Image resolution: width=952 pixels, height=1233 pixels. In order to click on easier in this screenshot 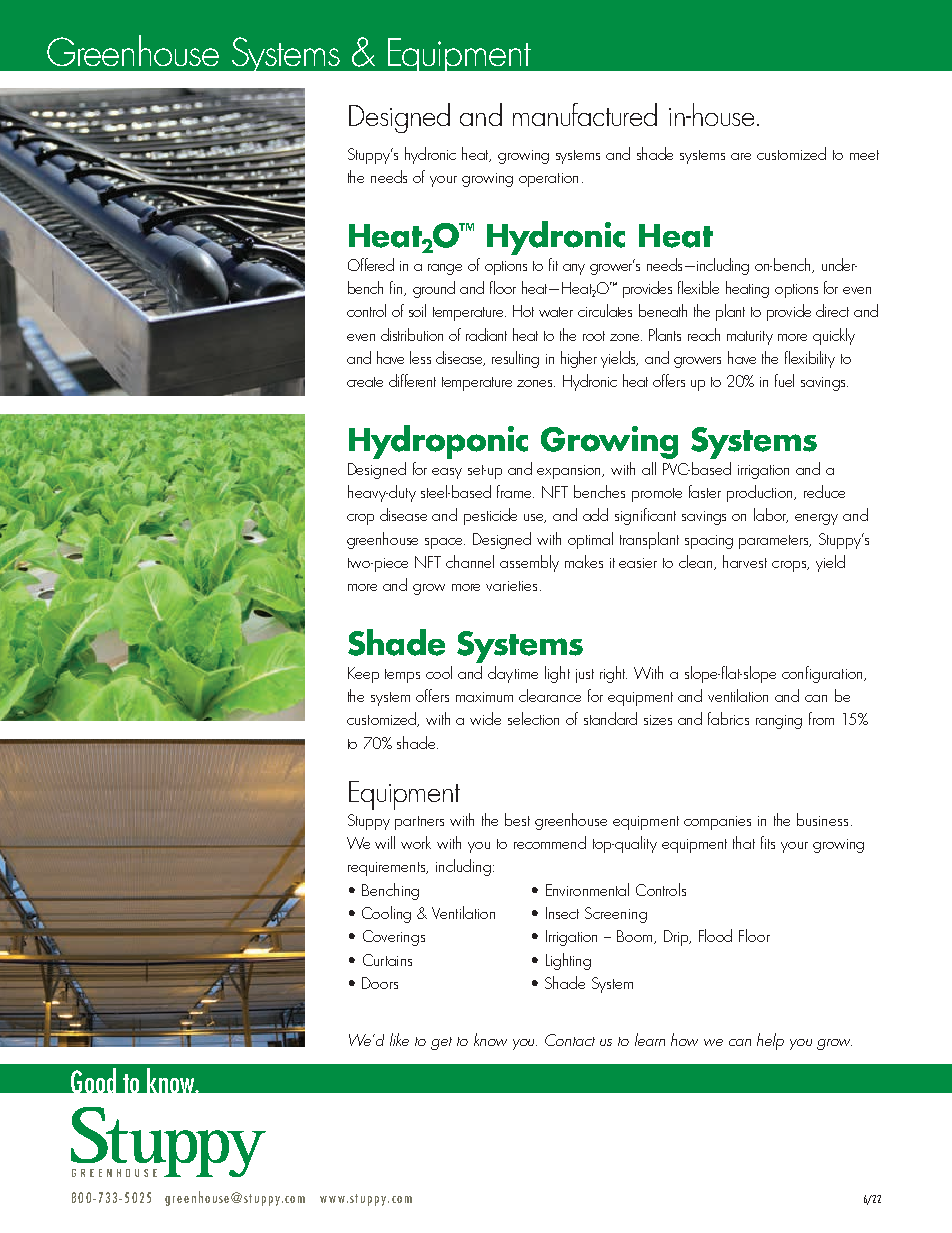, I will do `click(638, 563)`.
